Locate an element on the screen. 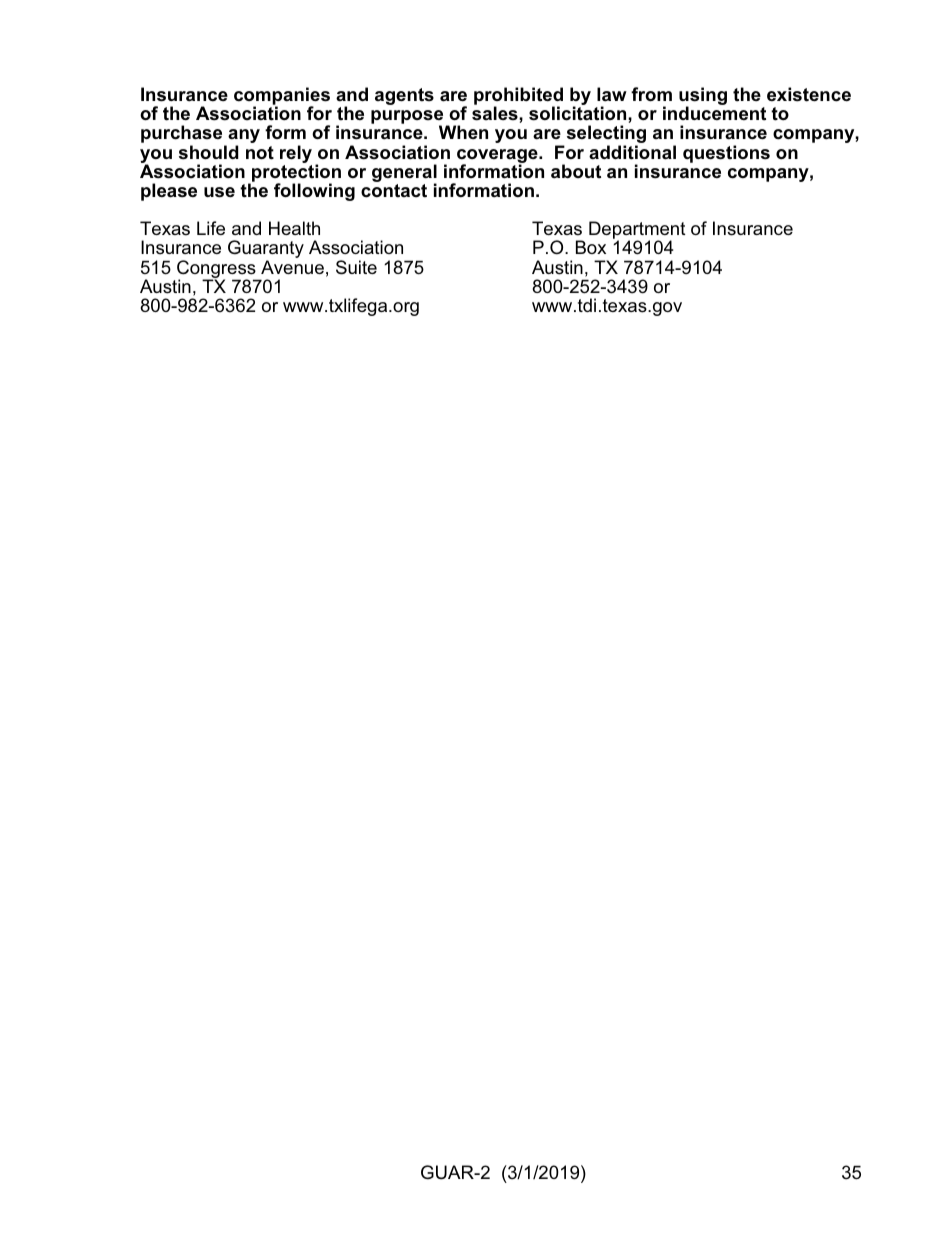 The height and width of the screenshot is (1233, 952). general is located at coordinates (404, 174).
